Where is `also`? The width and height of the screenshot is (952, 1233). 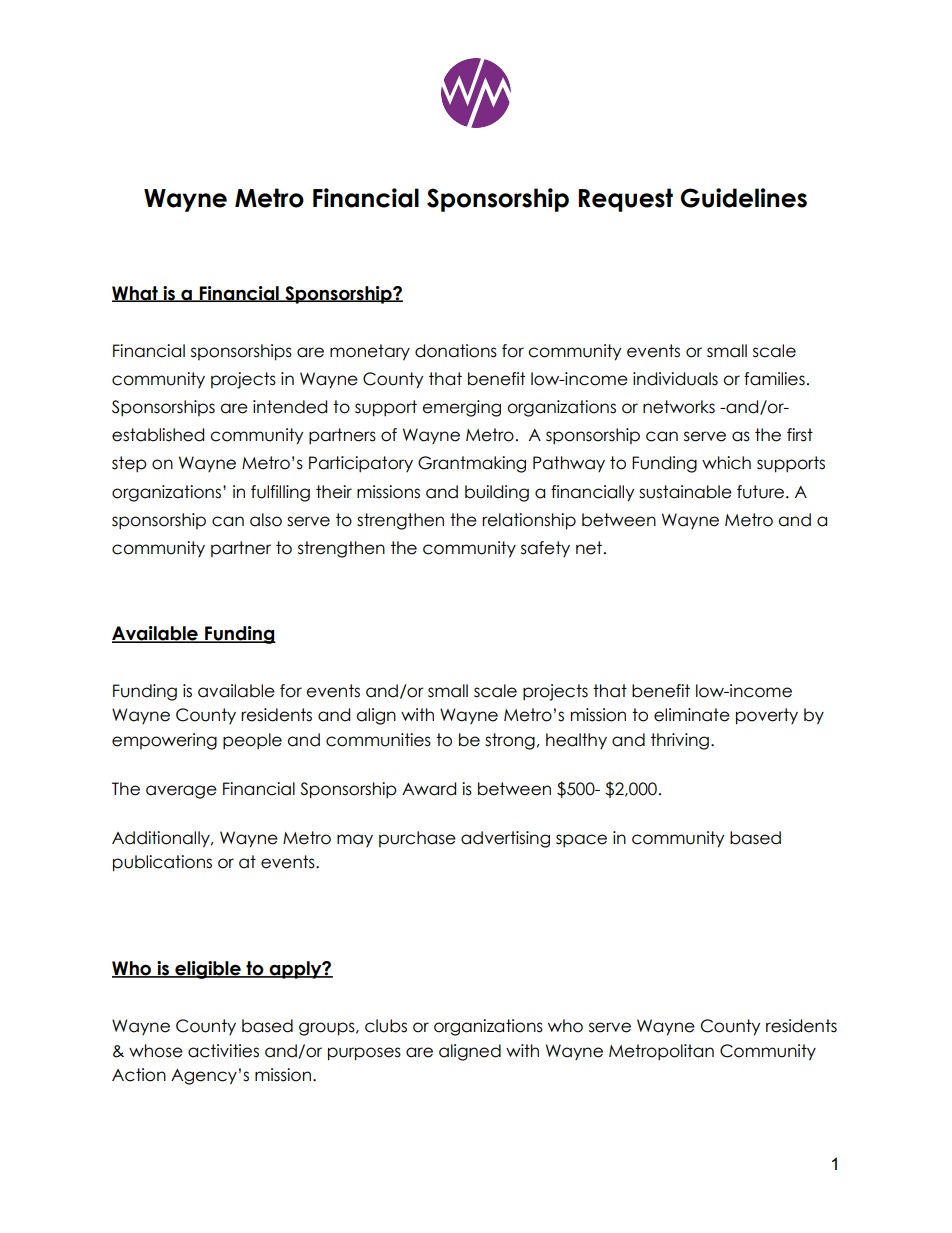
also is located at coordinates (266, 520).
